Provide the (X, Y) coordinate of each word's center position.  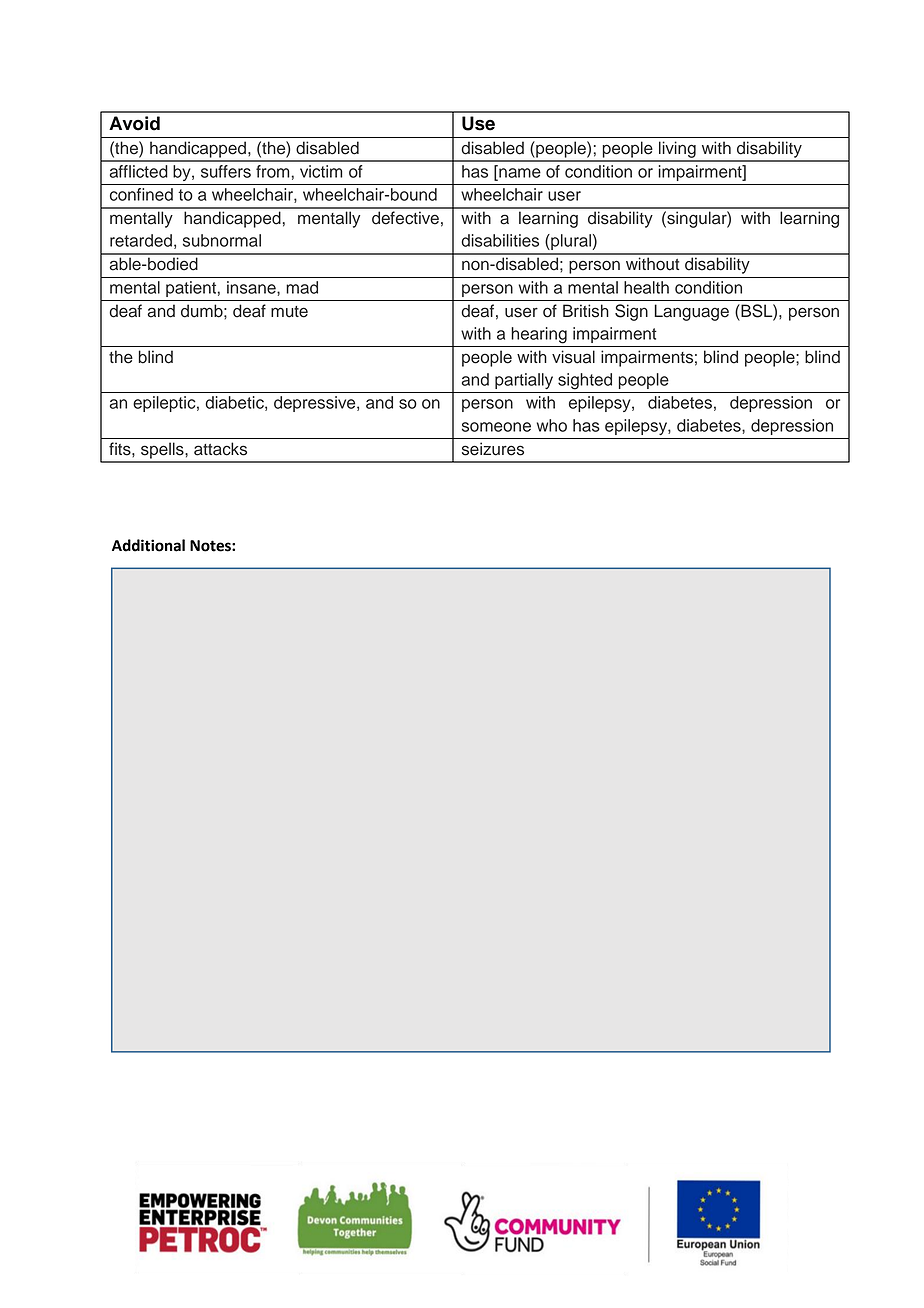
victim (321, 171)
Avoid (134, 123)
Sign (631, 312)
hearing (539, 335)
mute (289, 312)
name (519, 173)
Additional (148, 545)
